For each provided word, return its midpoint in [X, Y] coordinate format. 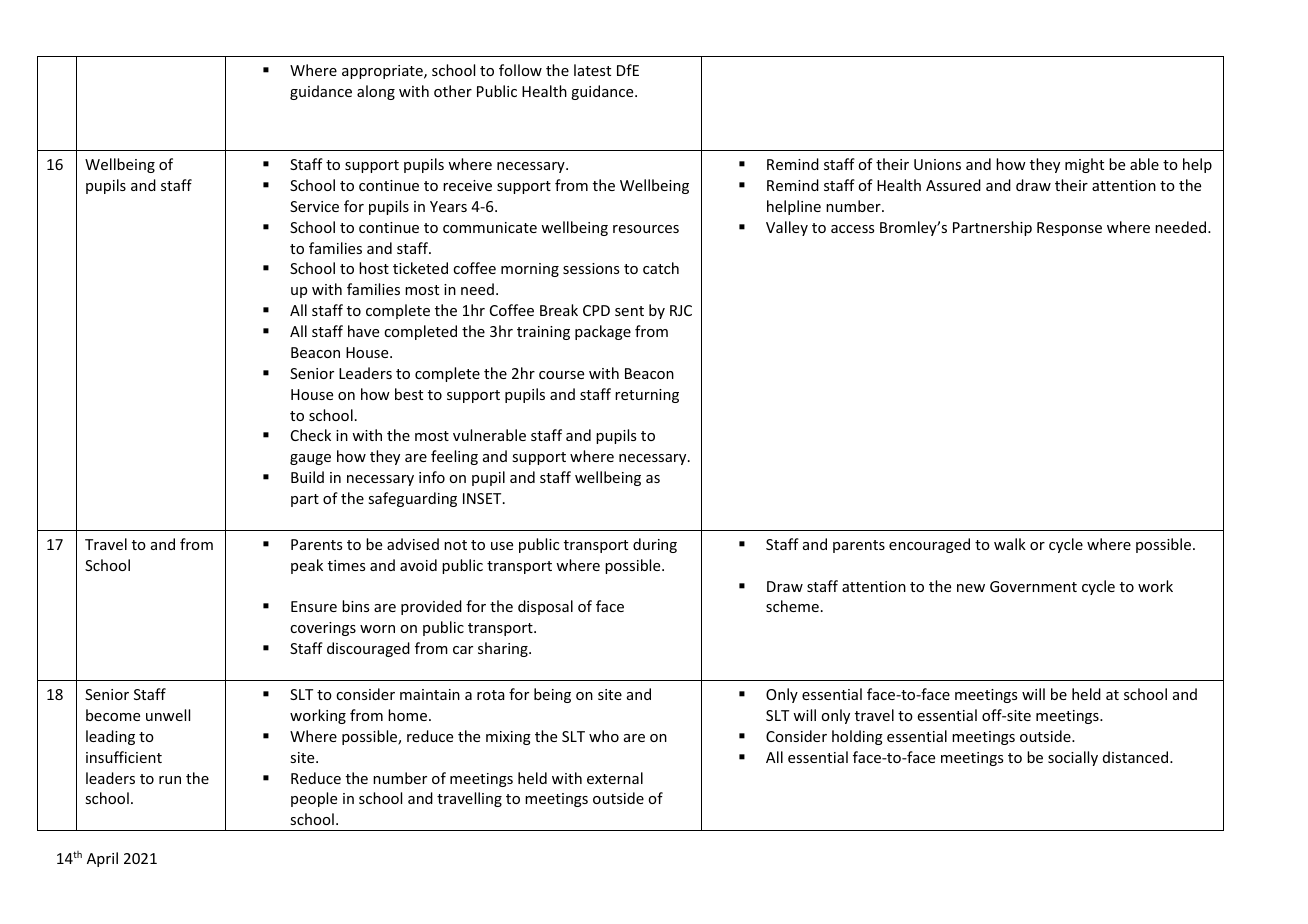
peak [307, 566]
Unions [937, 164]
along [376, 92]
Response [1069, 229]
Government [1033, 586]
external [615, 778]
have [363, 331]
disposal [545, 607]
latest [592, 70]
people [314, 799]
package [603, 332]
